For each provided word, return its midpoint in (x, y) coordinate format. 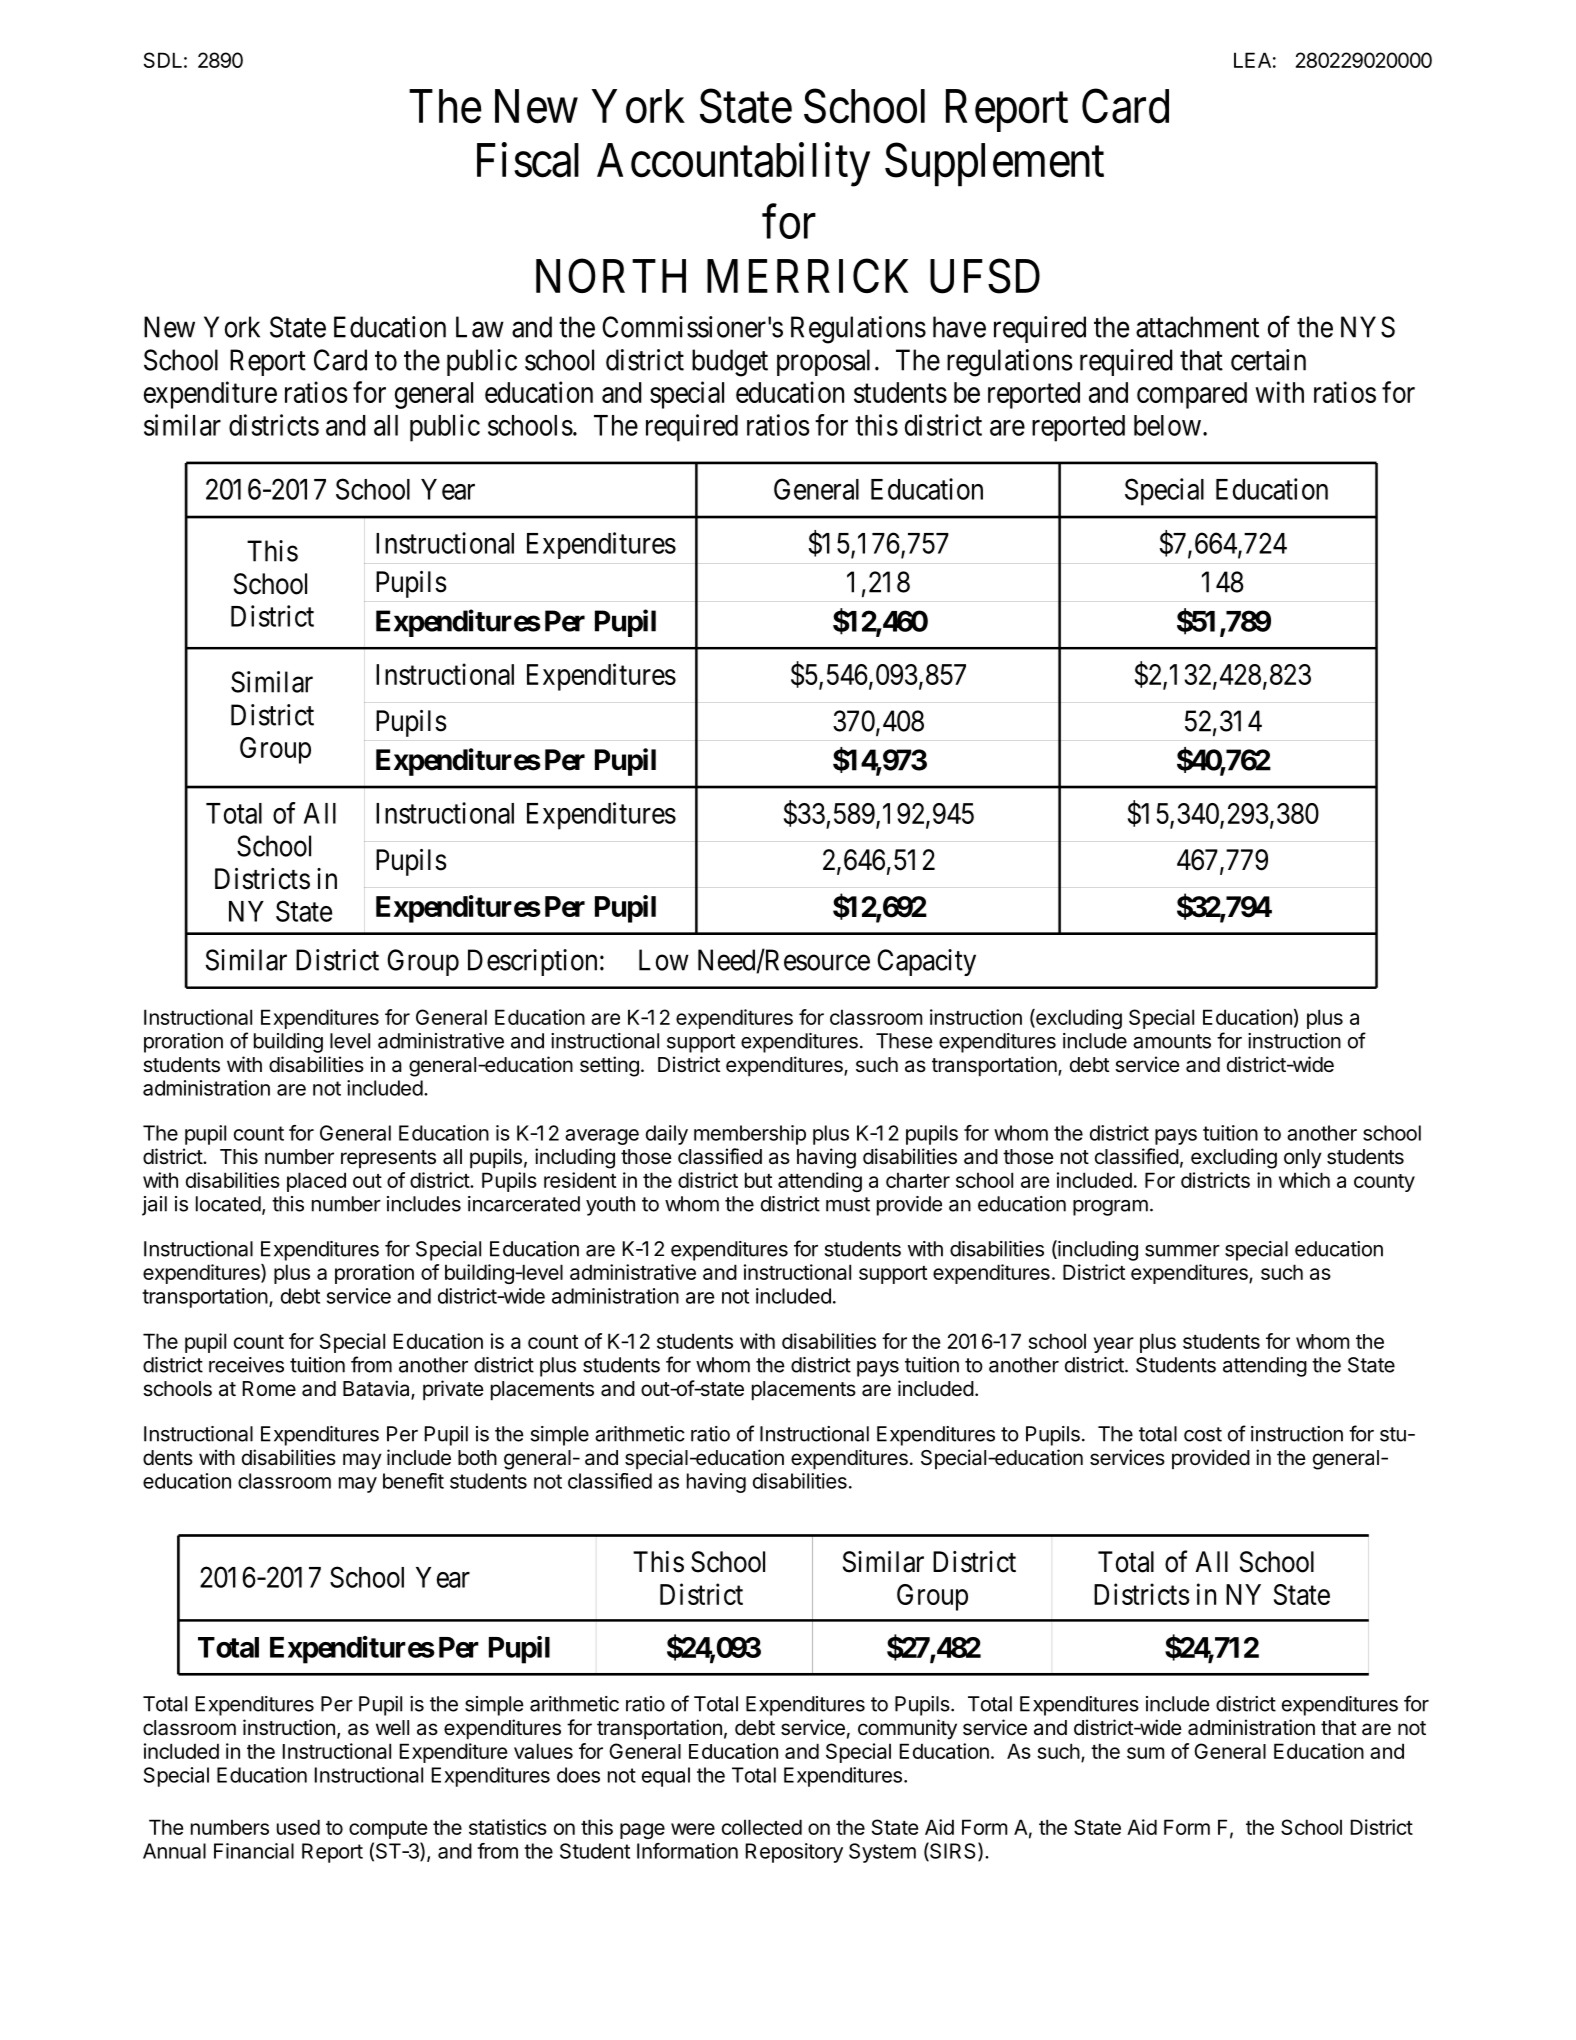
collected (762, 1827)
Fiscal (528, 160)
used (298, 1827)
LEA (1252, 60)
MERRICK (807, 276)
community (907, 1729)
